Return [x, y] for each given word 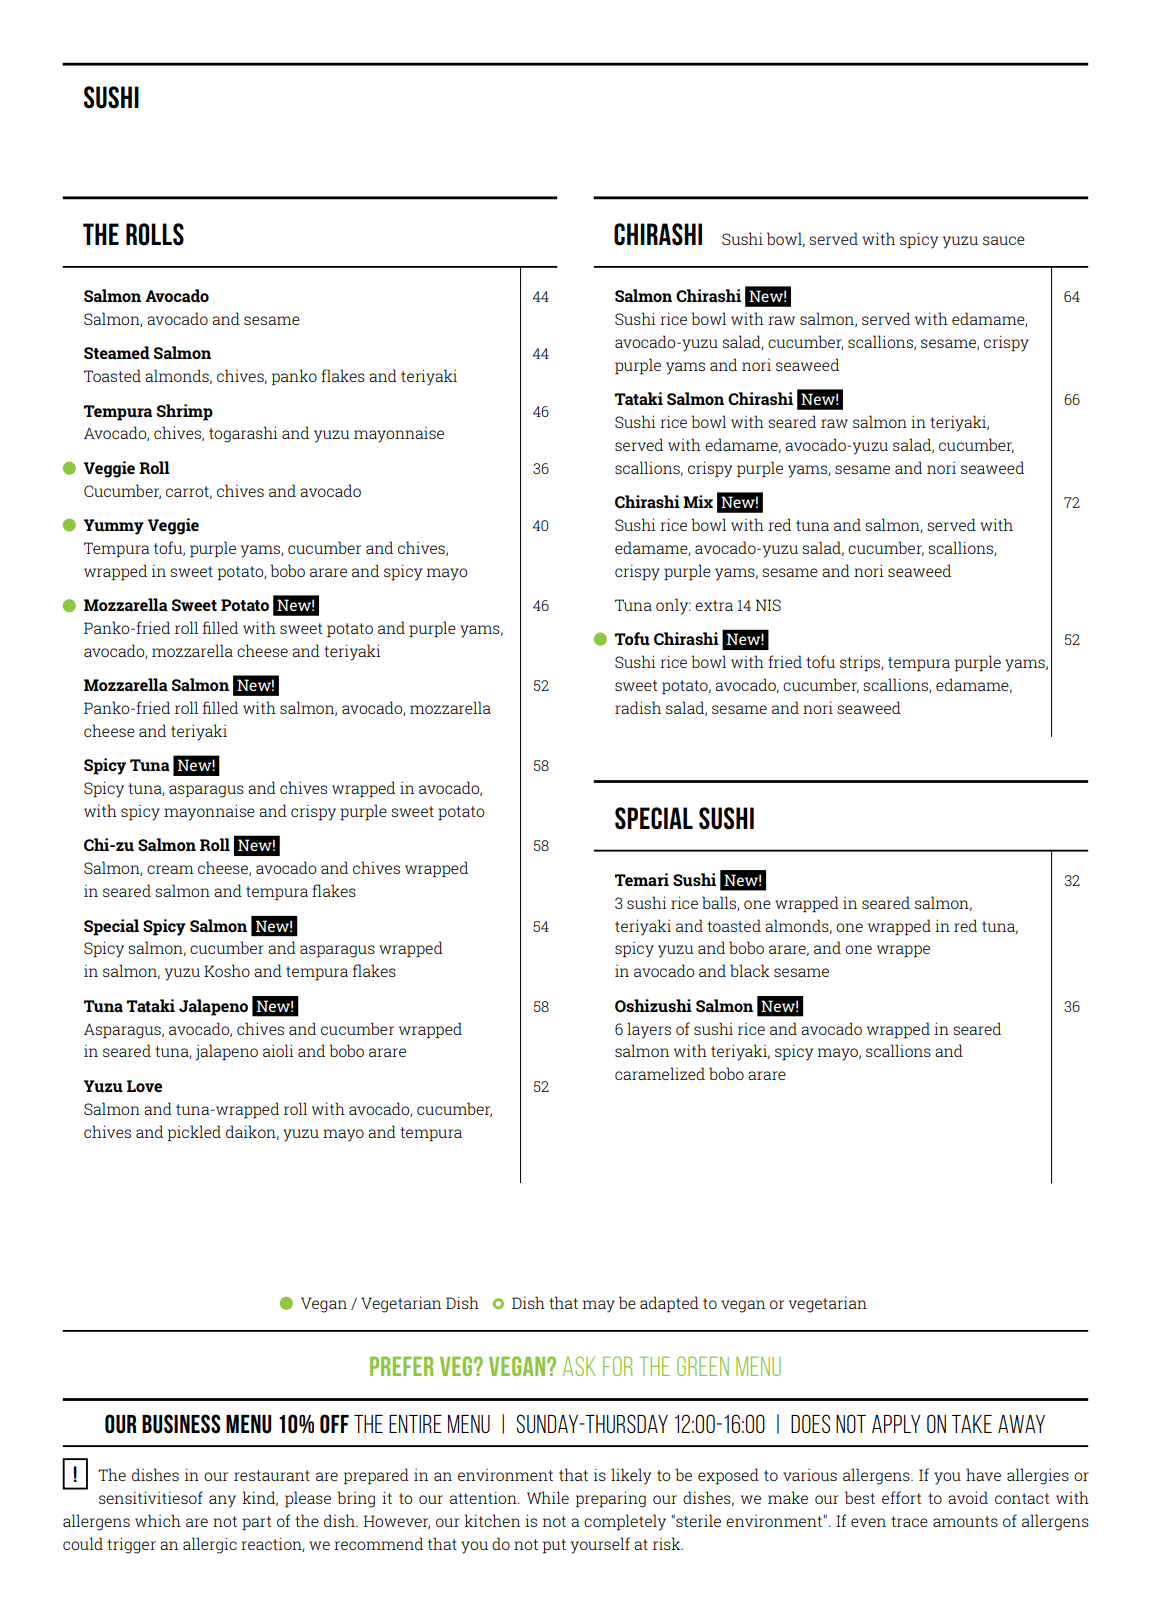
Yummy [114, 527]
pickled [194, 1133]
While [548, 1497]
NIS [768, 605]
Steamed [117, 352]
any [222, 1501]
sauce [1004, 240]
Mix [698, 501]
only [673, 606]
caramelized [660, 1073]
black [750, 970]
